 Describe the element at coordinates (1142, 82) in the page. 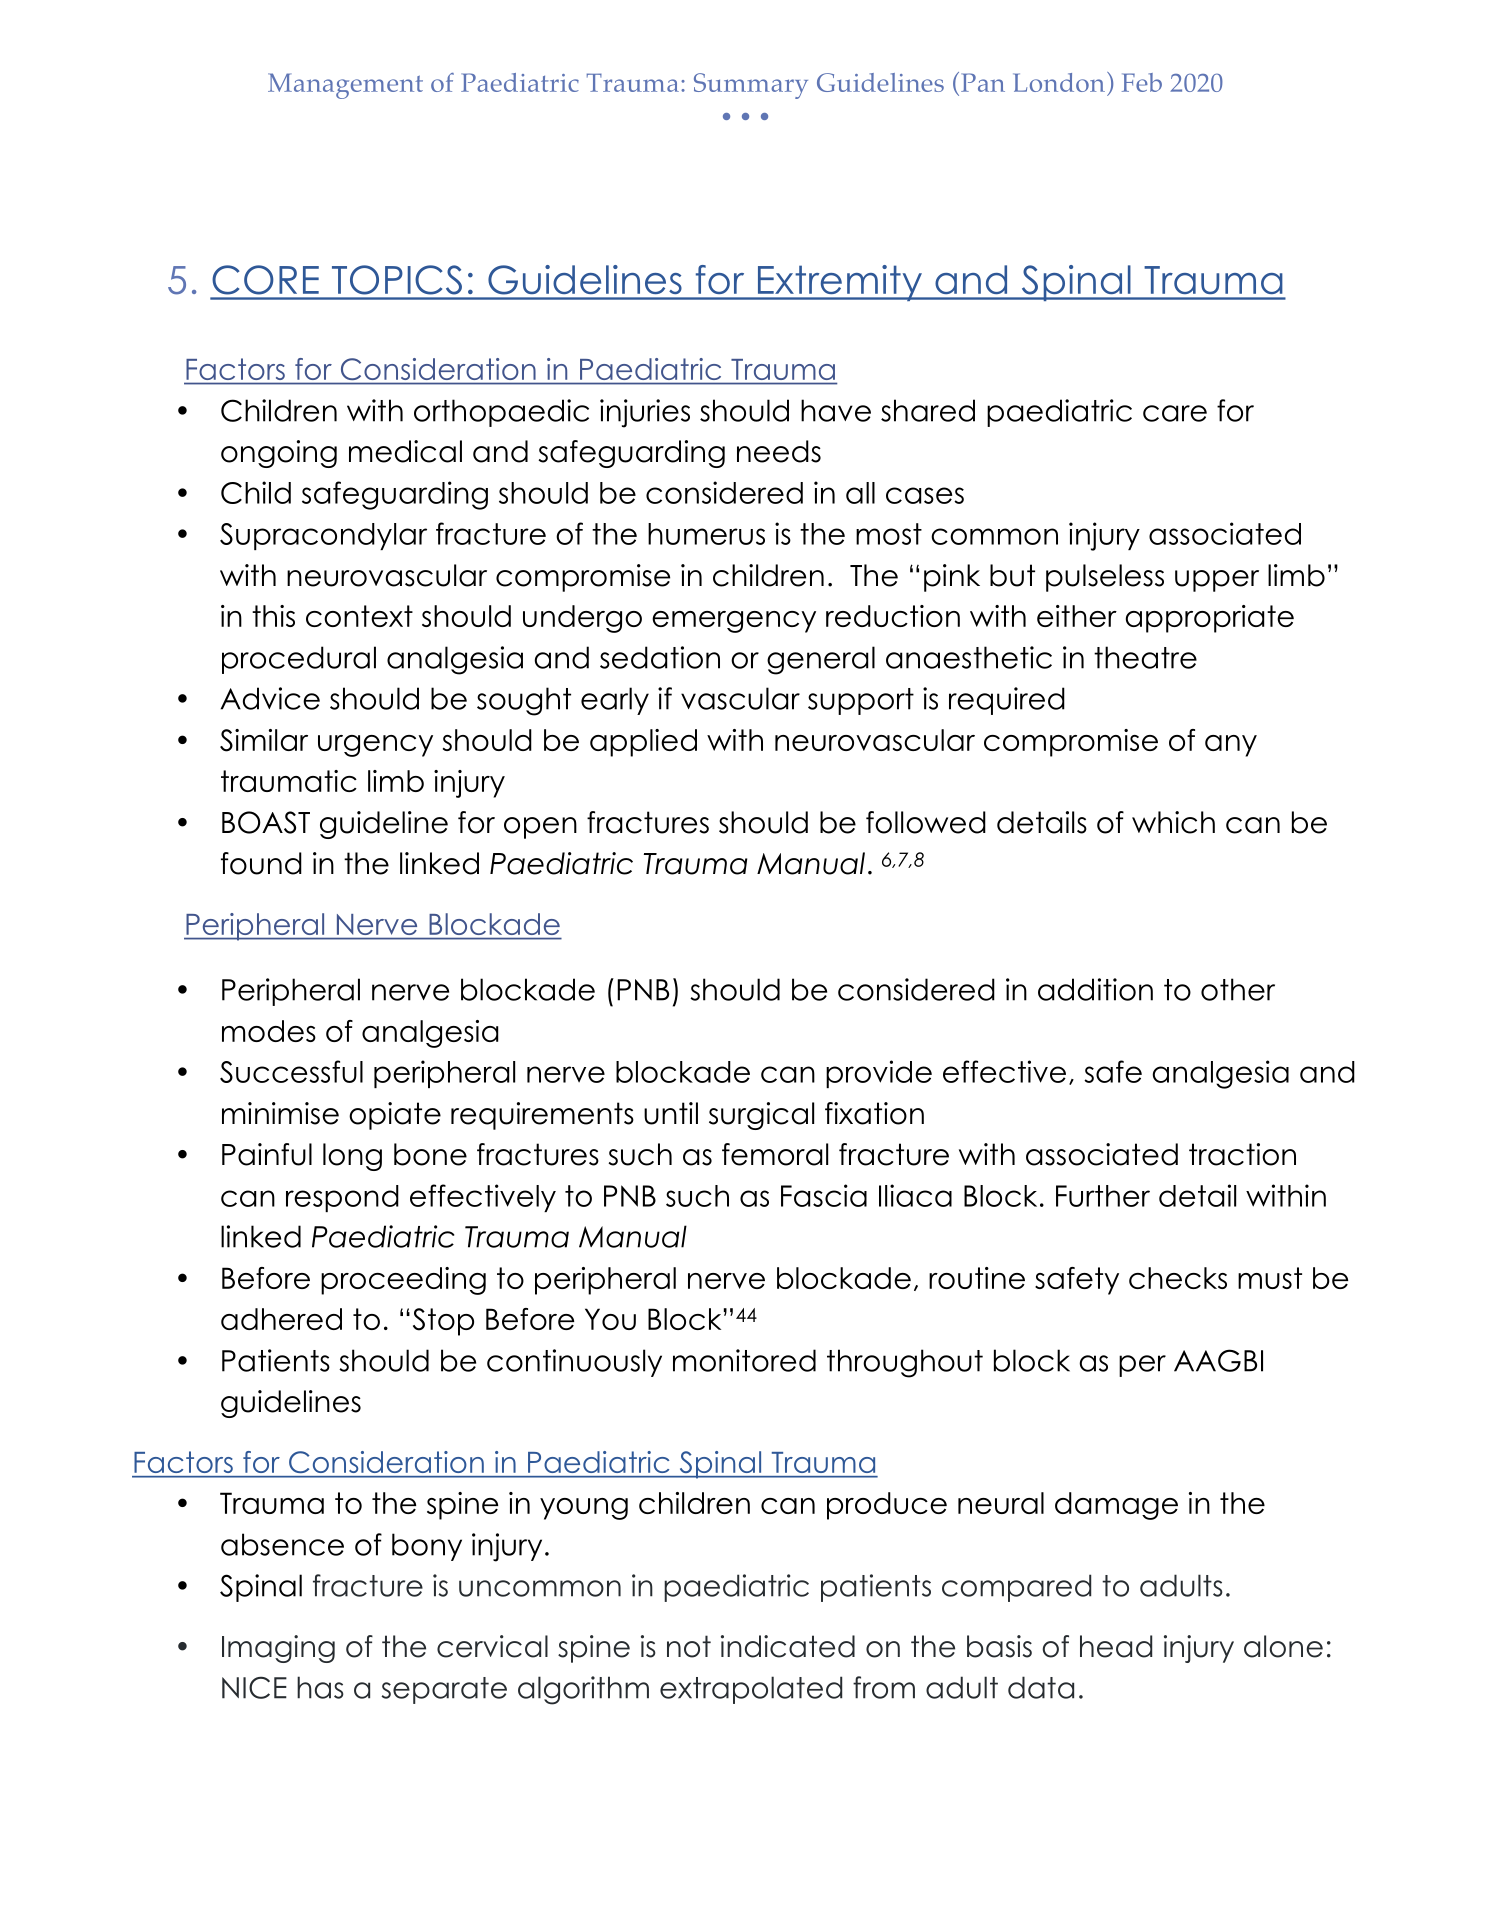

I see `Feb` at that location.
